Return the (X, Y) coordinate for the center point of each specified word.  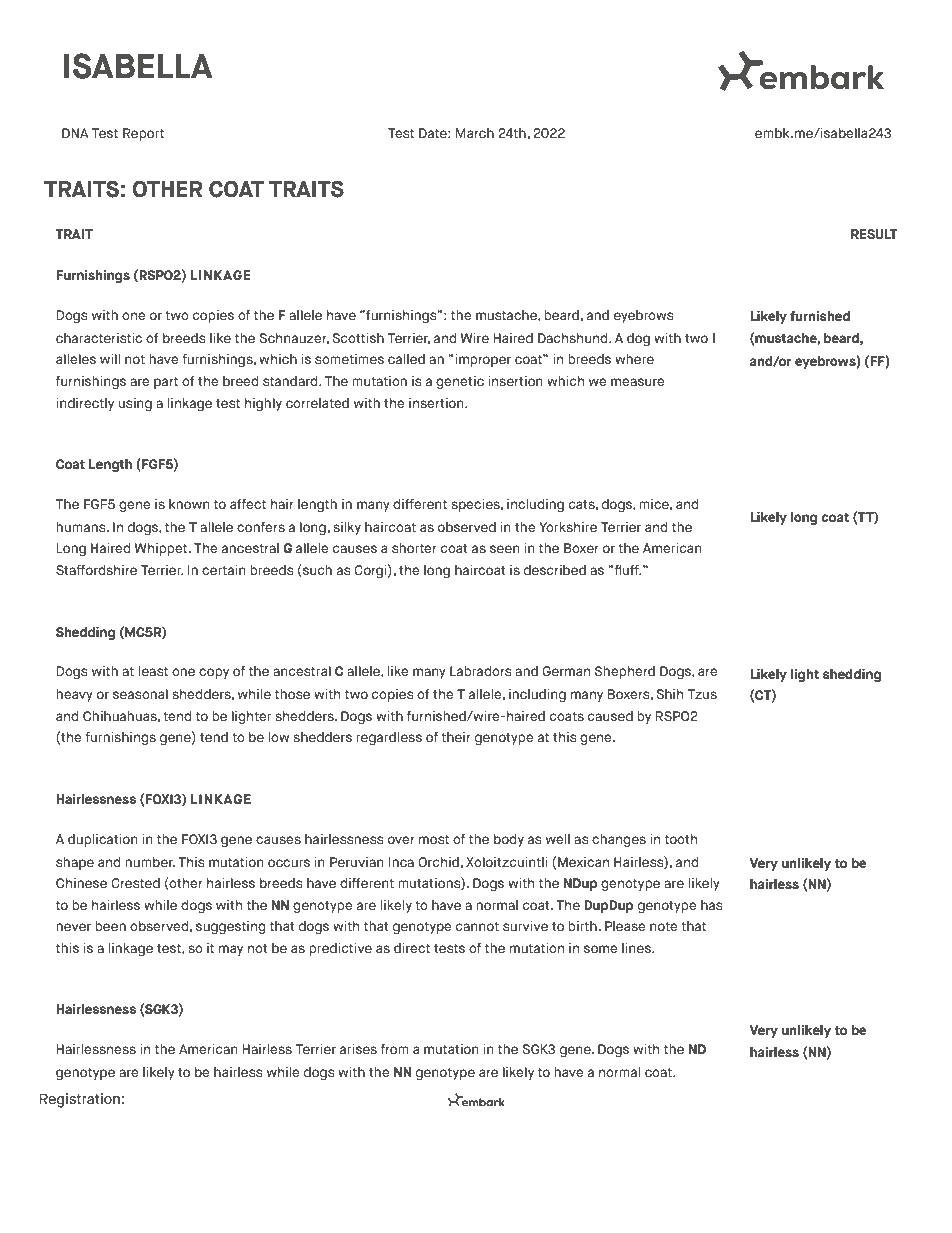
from (395, 1049)
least (153, 671)
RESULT (874, 234)
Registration (80, 1100)
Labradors (480, 671)
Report (143, 134)
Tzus (702, 694)
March (475, 133)
